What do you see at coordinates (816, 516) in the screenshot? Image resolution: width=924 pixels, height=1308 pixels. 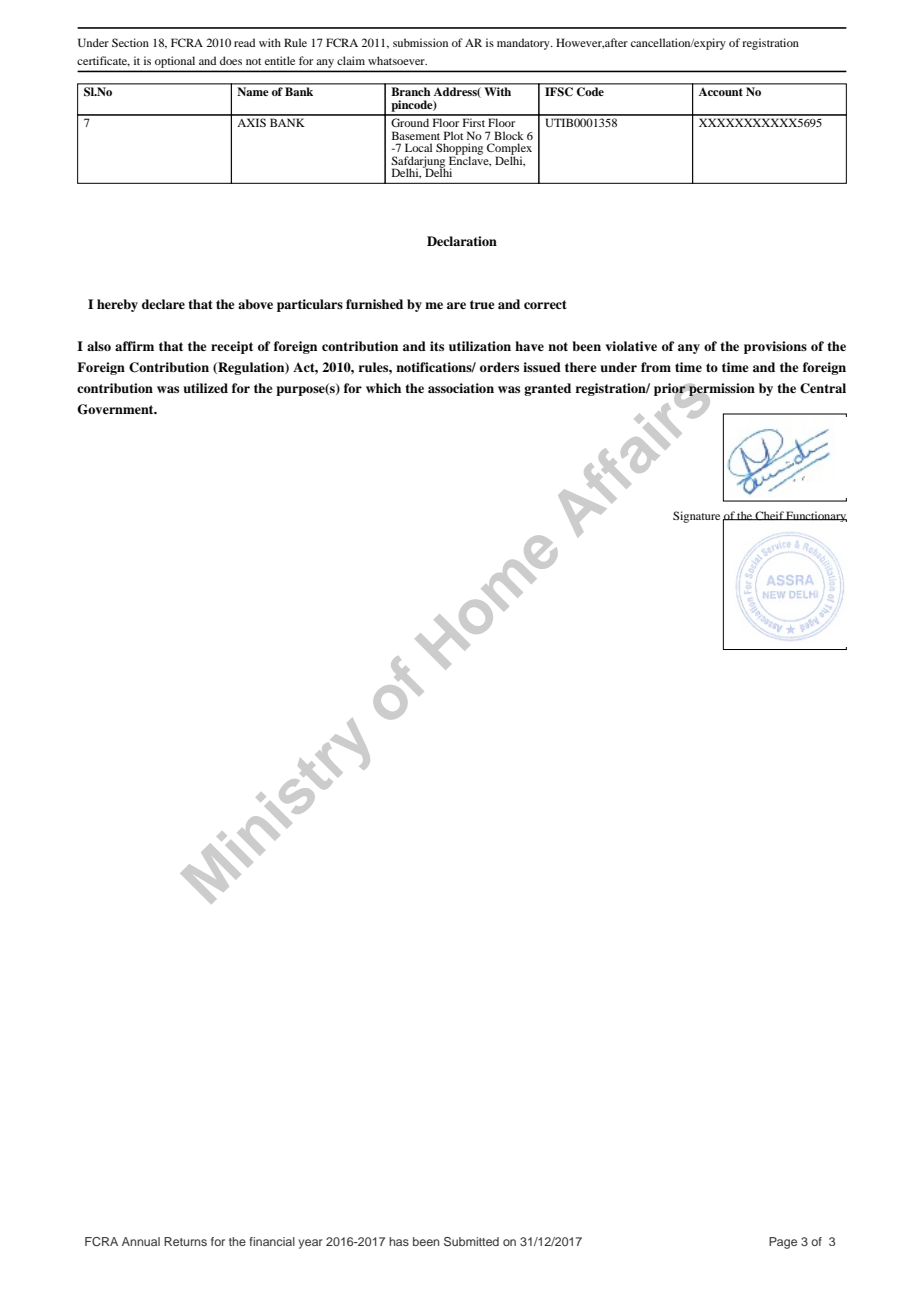 I see `Functionary` at bounding box center [816, 516].
